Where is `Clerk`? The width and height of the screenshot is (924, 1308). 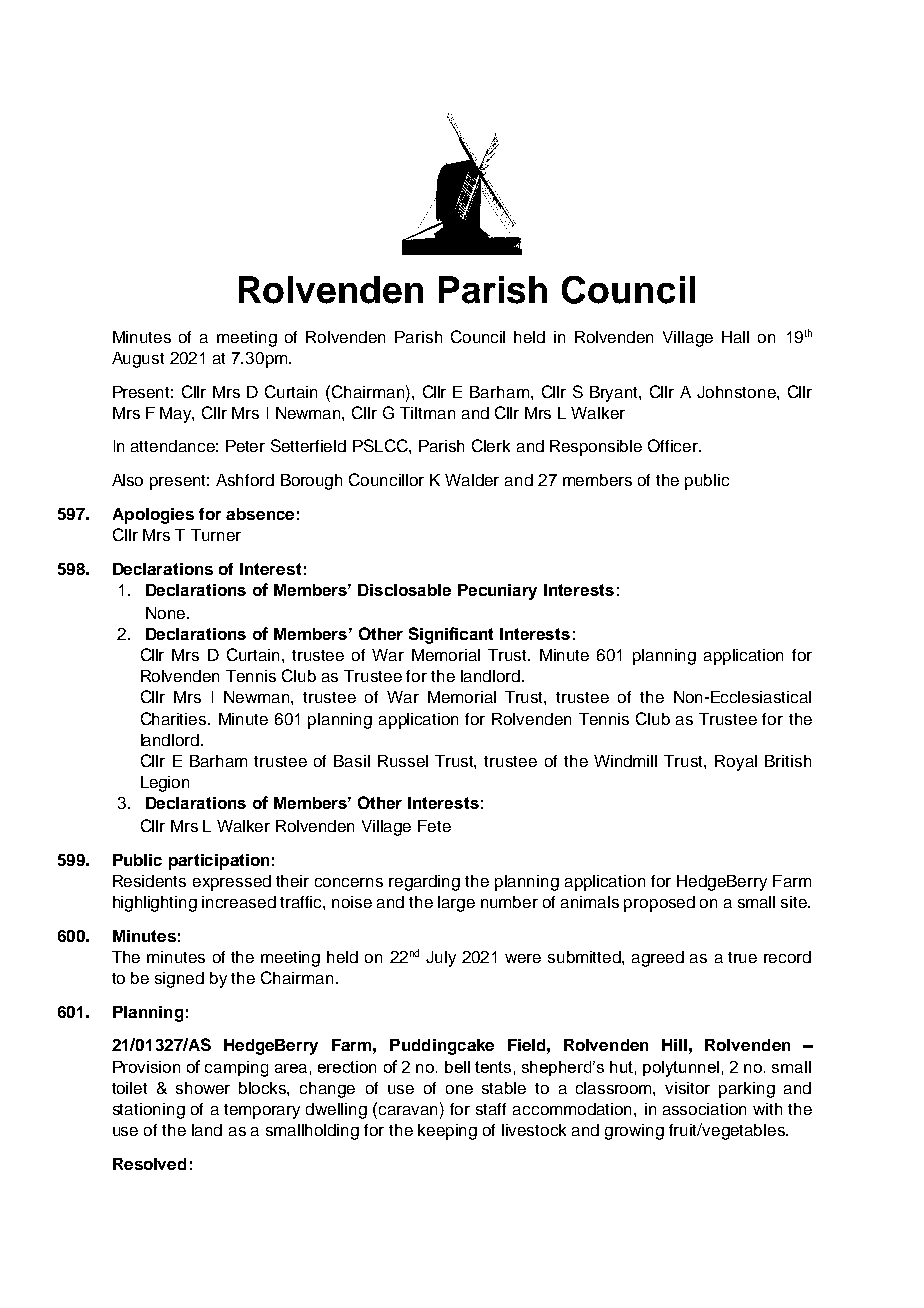
Clerk is located at coordinates (491, 445).
